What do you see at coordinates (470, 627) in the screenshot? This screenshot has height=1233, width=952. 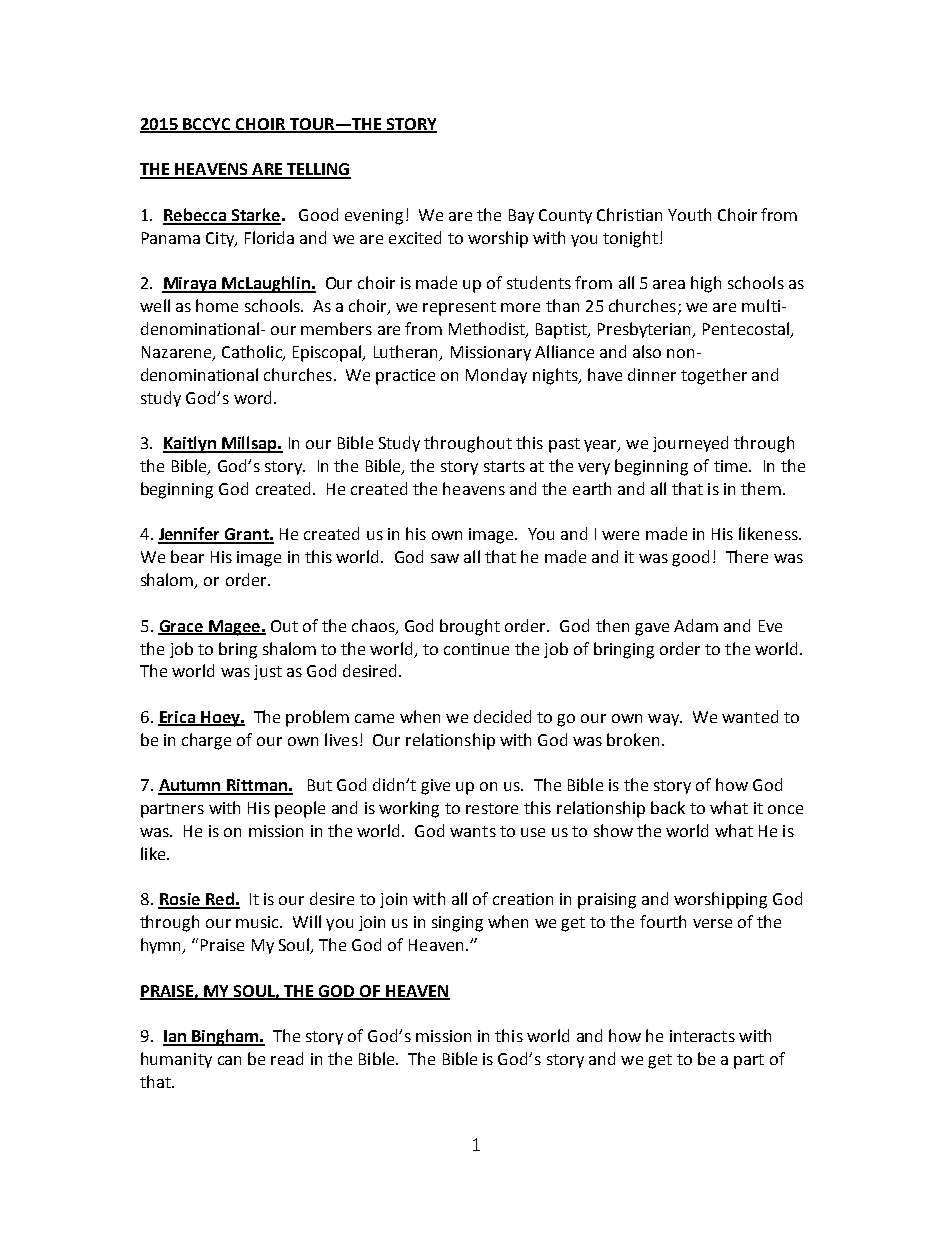 I see `brought` at bounding box center [470, 627].
